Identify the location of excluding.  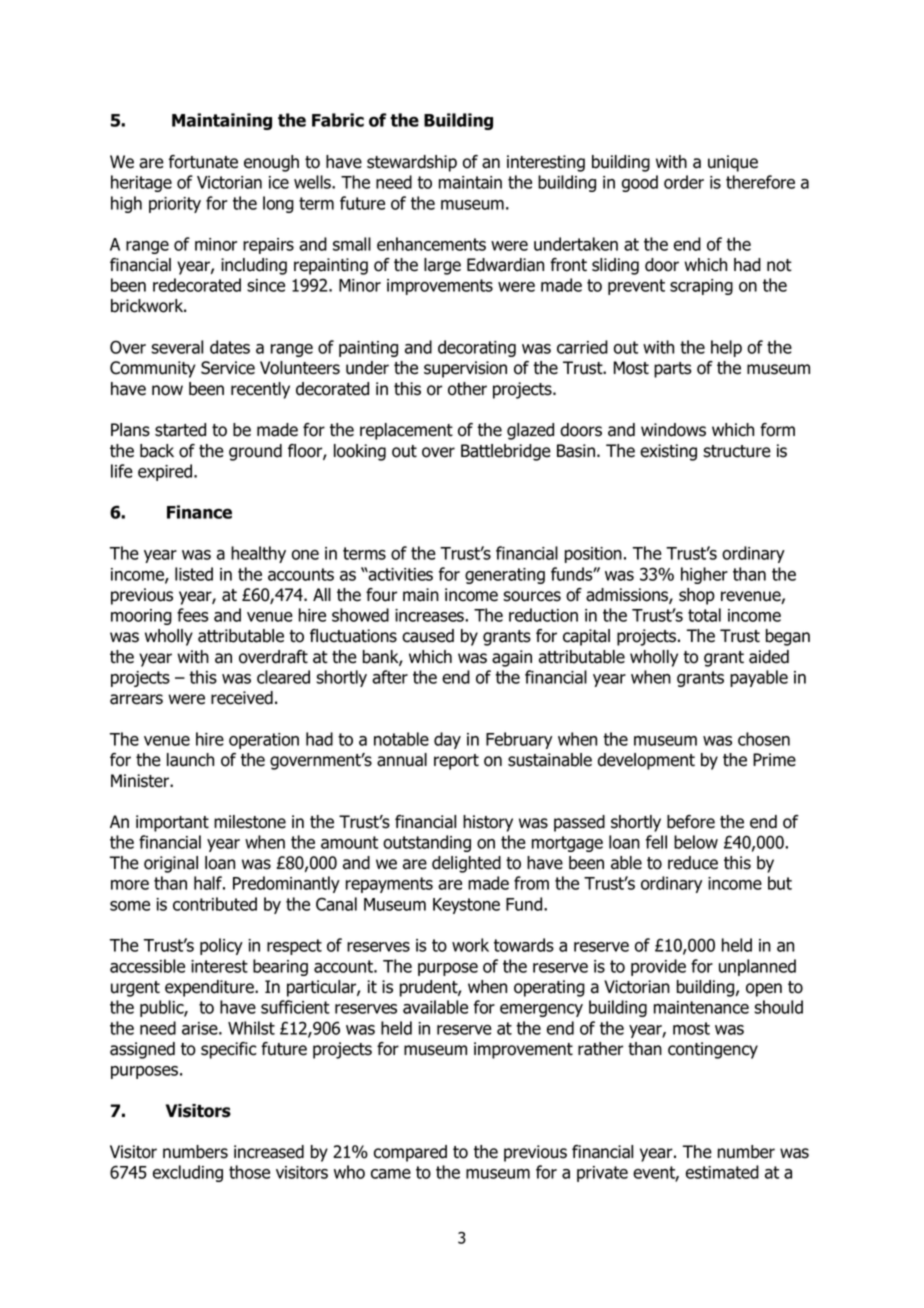
(188, 1173).
